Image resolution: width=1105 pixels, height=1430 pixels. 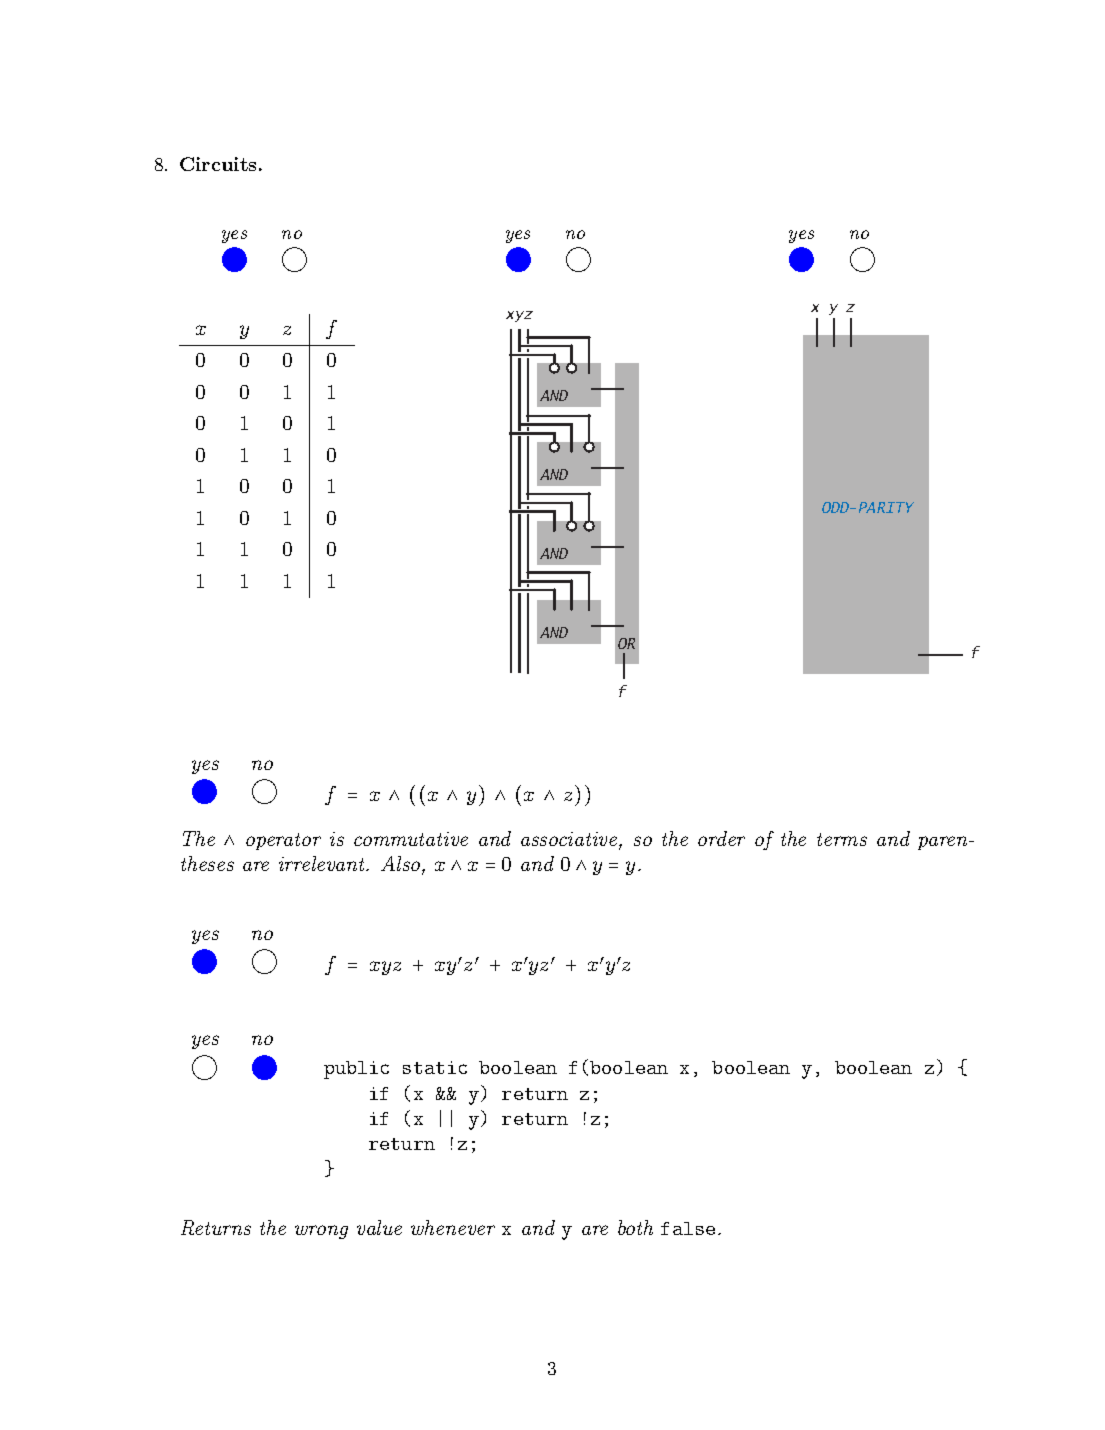 What do you see at coordinates (411, 839) in the document?
I see `commutative` at bounding box center [411, 839].
